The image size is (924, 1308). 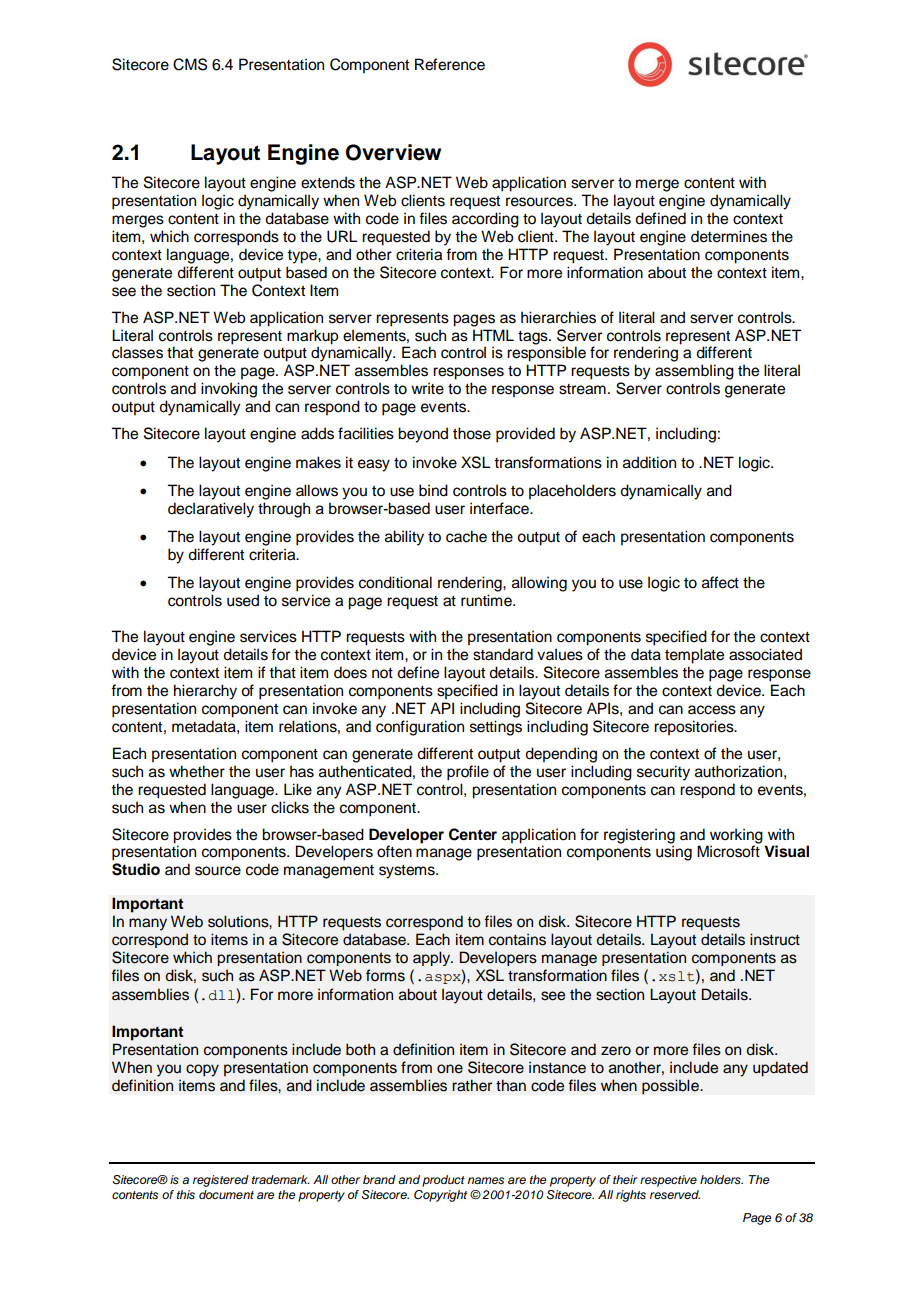 What do you see at coordinates (487, 600) in the screenshot?
I see `runtime` at bounding box center [487, 600].
